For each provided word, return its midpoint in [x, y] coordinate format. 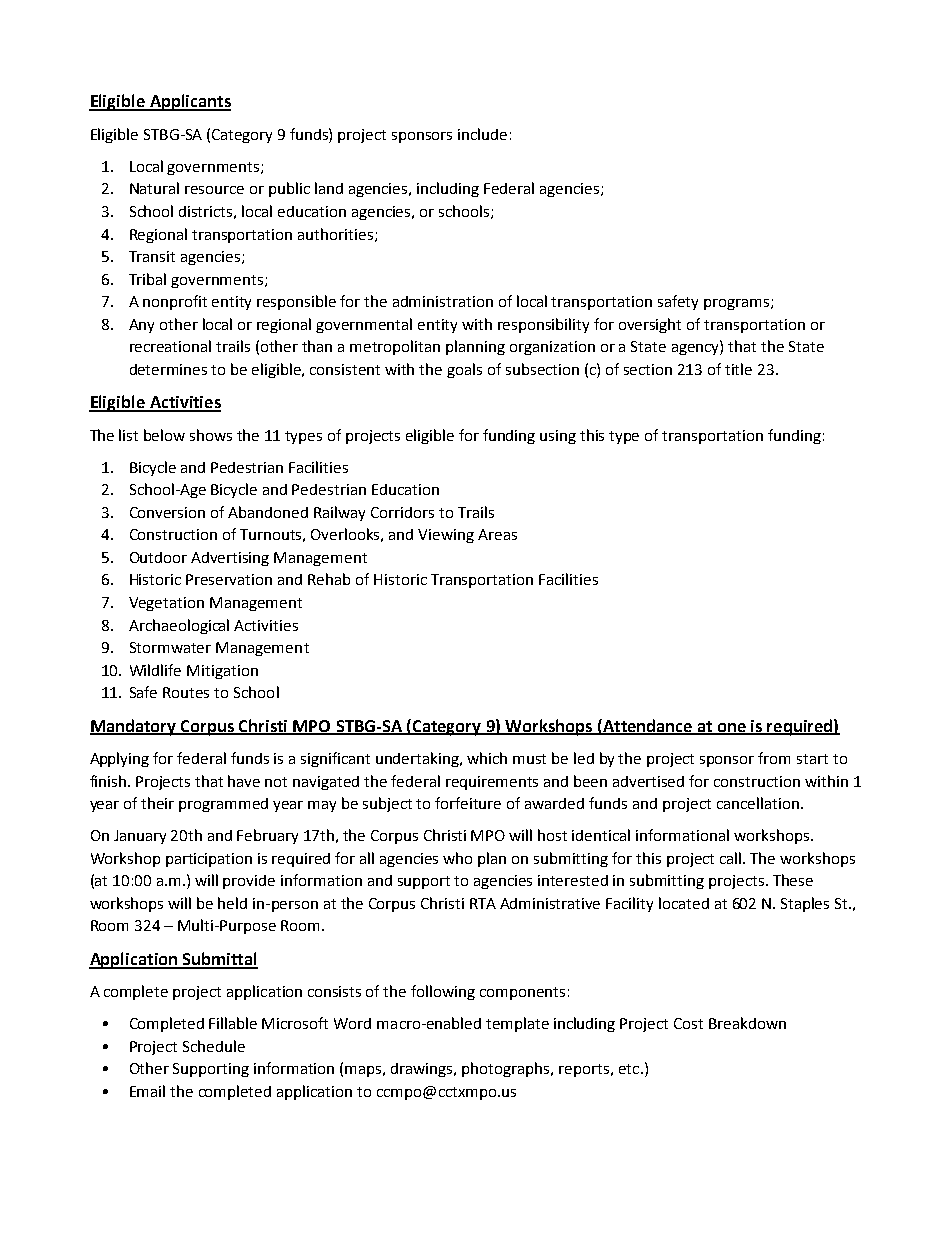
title [738, 369]
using [558, 437]
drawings [423, 1070]
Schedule [214, 1046]
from [774, 758]
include [482, 134]
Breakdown [747, 1023]
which [487, 758]
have [244, 781]
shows [211, 435]
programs [738, 304]
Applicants [189, 102]
